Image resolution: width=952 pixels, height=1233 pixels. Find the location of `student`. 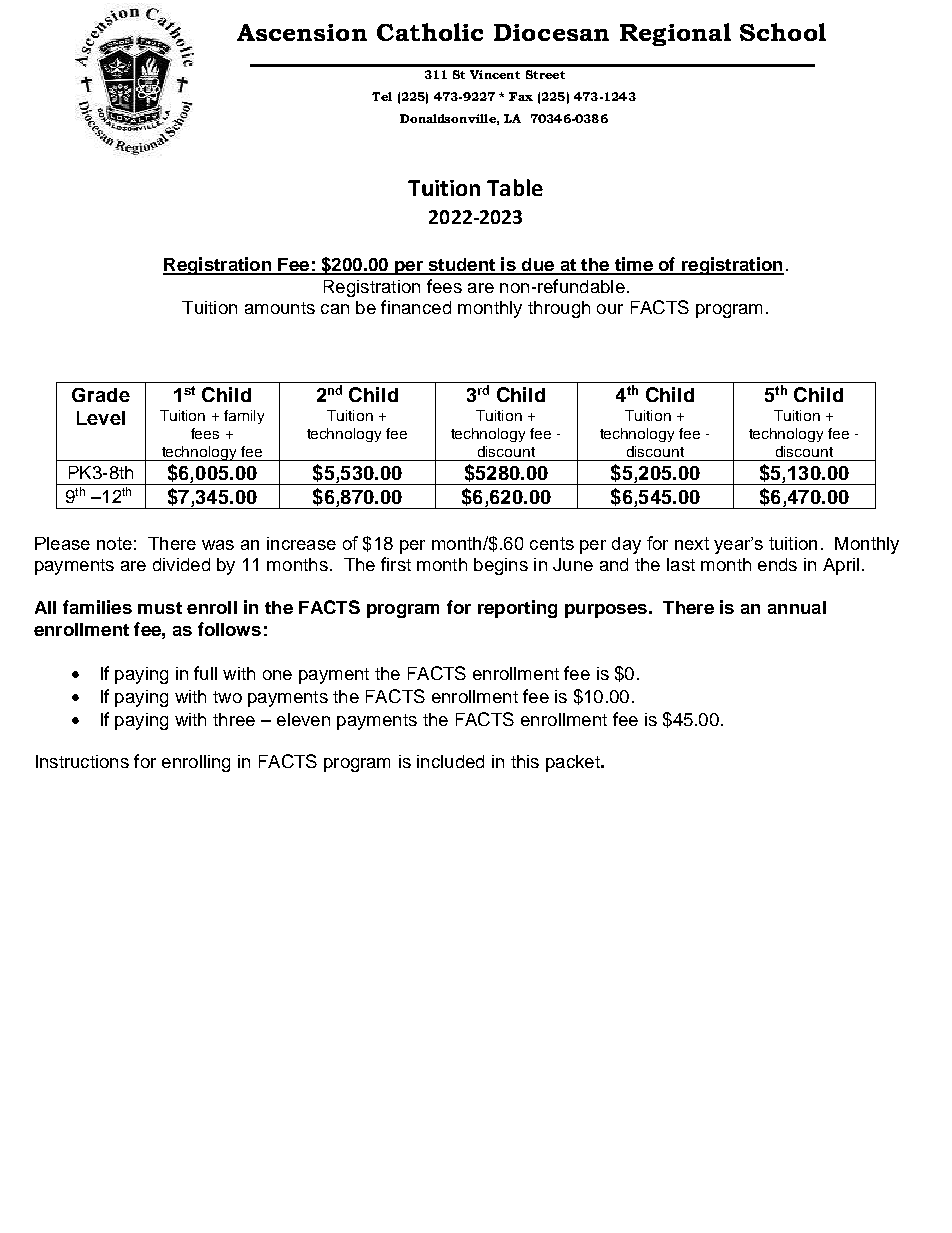

student is located at coordinates (461, 266).
